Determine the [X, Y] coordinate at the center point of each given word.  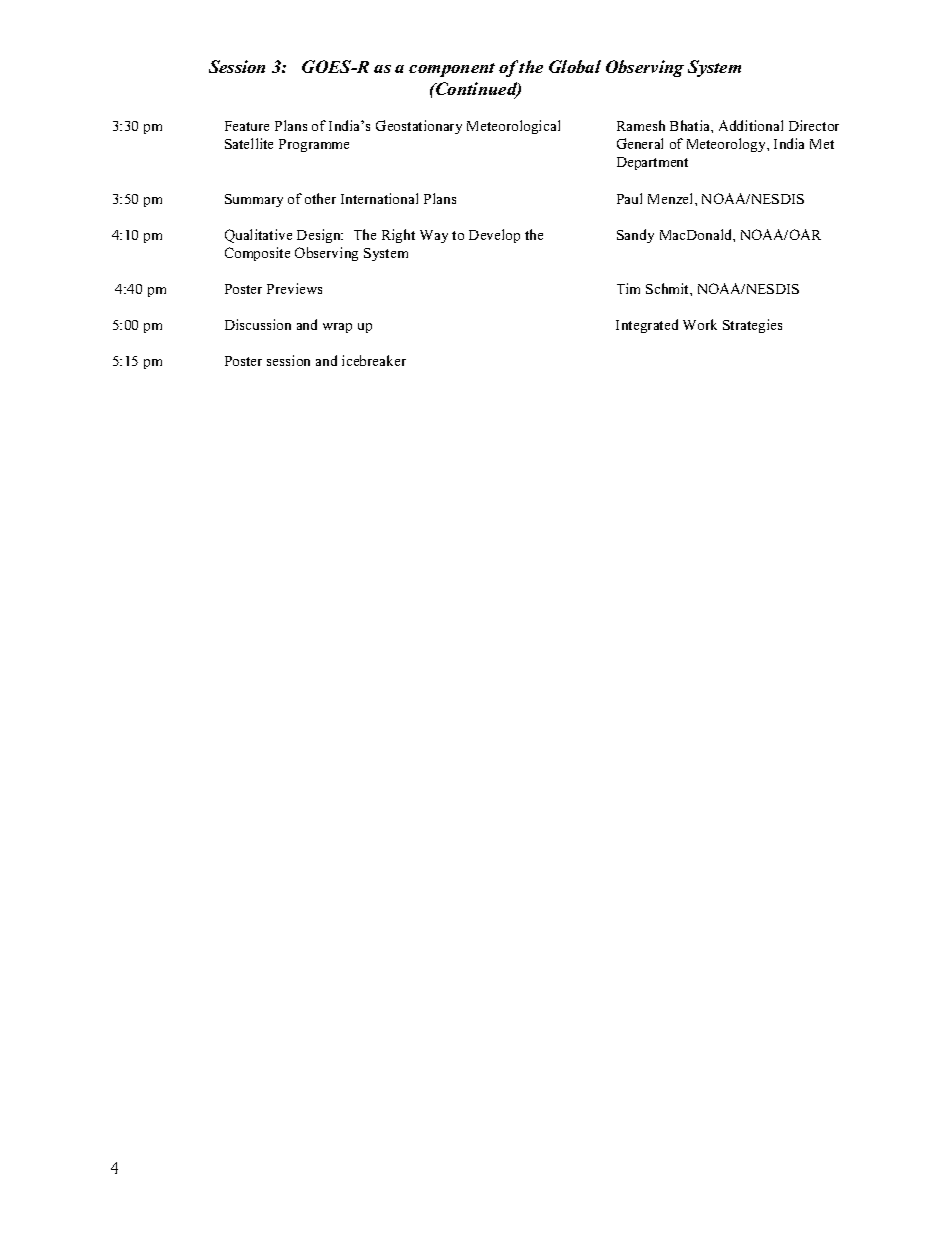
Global [575, 66]
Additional [751, 125]
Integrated [647, 326]
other [320, 198]
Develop [494, 236]
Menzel [672, 198]
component [452, 70]
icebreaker [374, 360]
